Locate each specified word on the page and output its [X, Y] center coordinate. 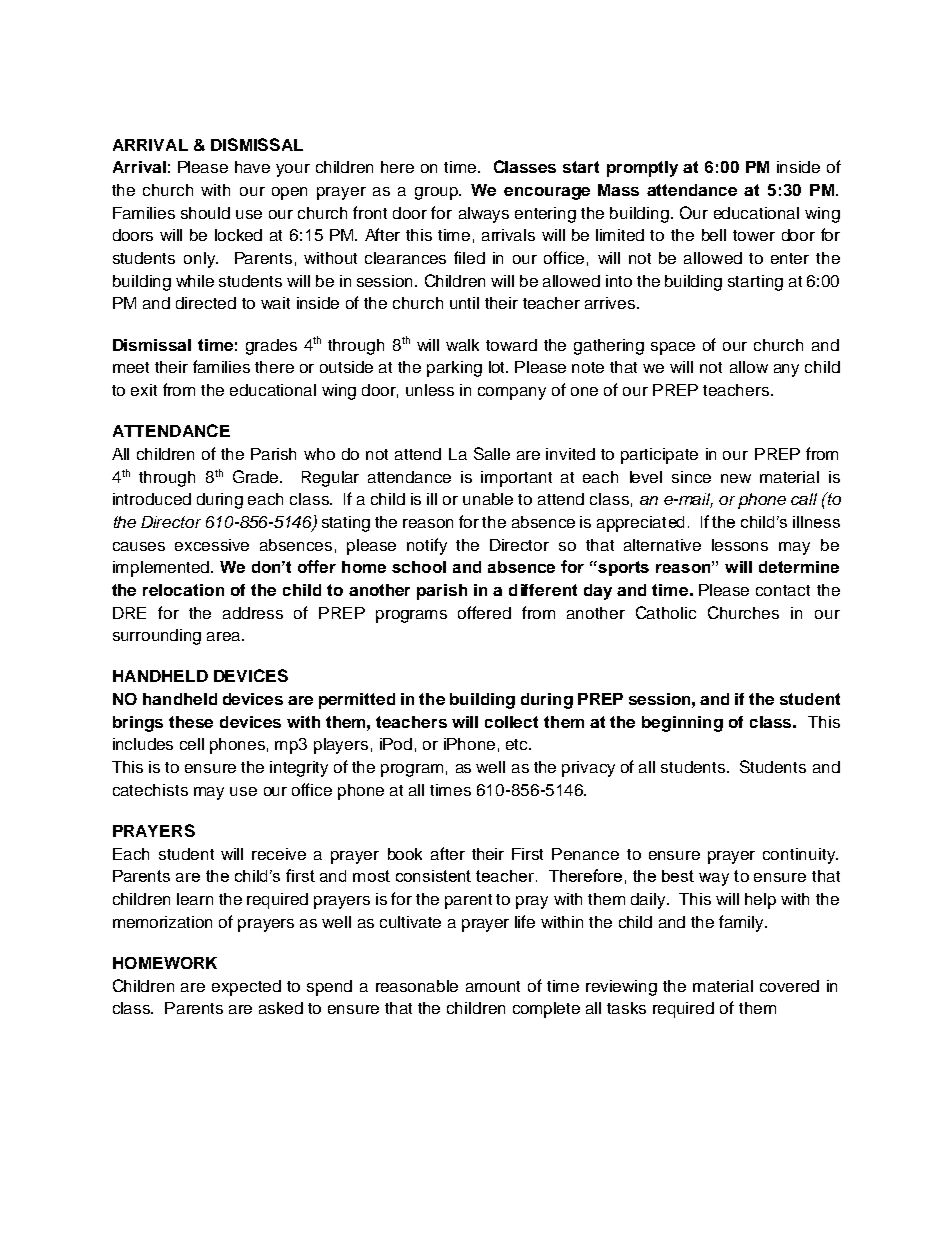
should [205, 213]
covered [789, 986]
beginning [682, 724]
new [736, 478]
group [437, 193]
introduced [152, 499]
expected [246, 988]
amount [493, 986]
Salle [492, 453]
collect [511, 722]
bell [714, 235]
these [191, 722]
